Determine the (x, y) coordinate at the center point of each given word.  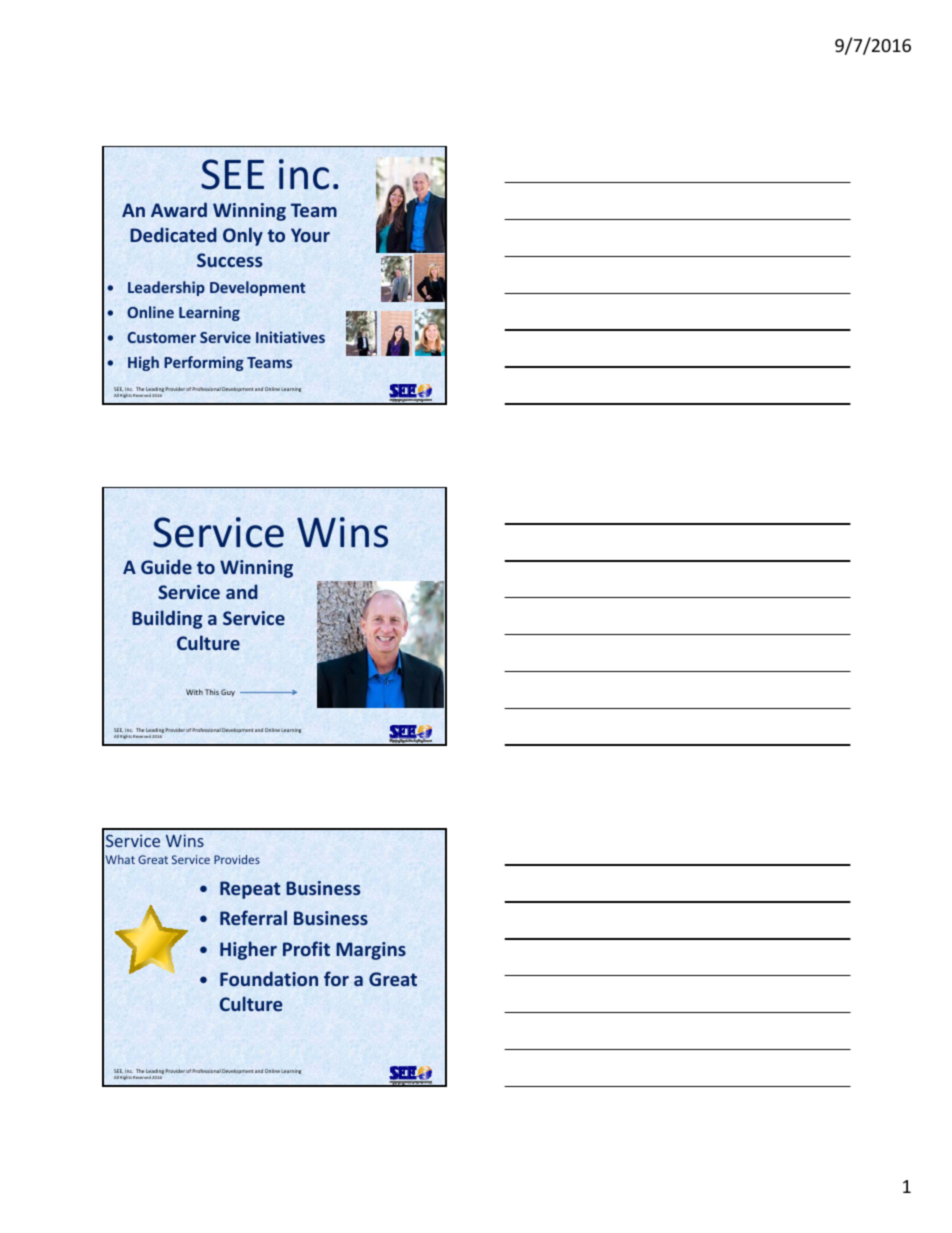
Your (310, 235)
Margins (371, 951)
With (194, 692)
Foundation (269, 979)
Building (167, 619)
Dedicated (173, 234)
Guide (166, 566)
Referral (253, 917)
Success (229, 260)
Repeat (250, 890)
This (212, 692)
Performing (204, 363)
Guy (228, 693)
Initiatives (290, 337)
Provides (237, 859)
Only (243, 236)
